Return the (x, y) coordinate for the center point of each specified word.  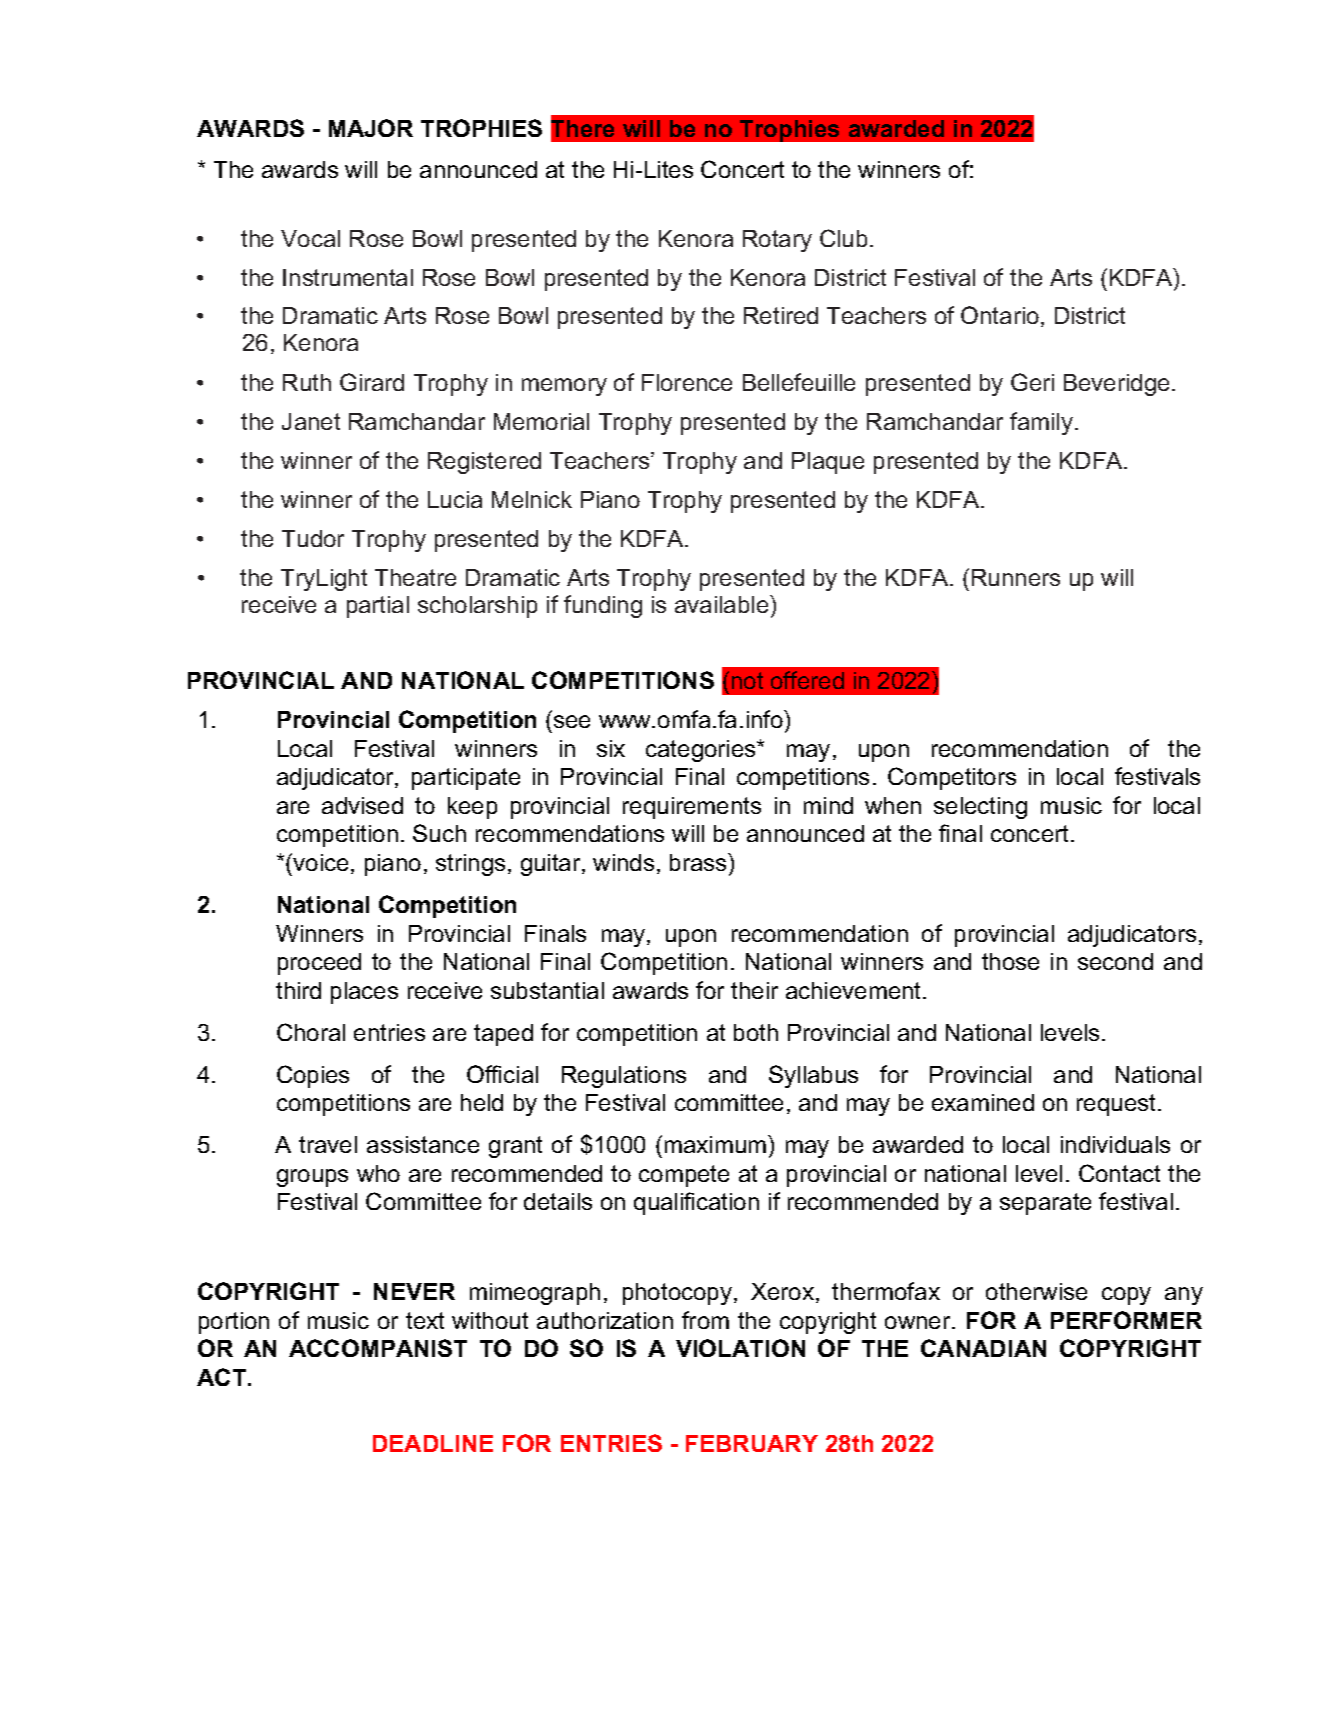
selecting (980, 808)
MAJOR (371, 128)
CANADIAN (983, 1348)
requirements (692, 808)
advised (362, 805)
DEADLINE (433, 1443)
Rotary (777, 241)
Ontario (1000, 315)
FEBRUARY (752, 1443)
